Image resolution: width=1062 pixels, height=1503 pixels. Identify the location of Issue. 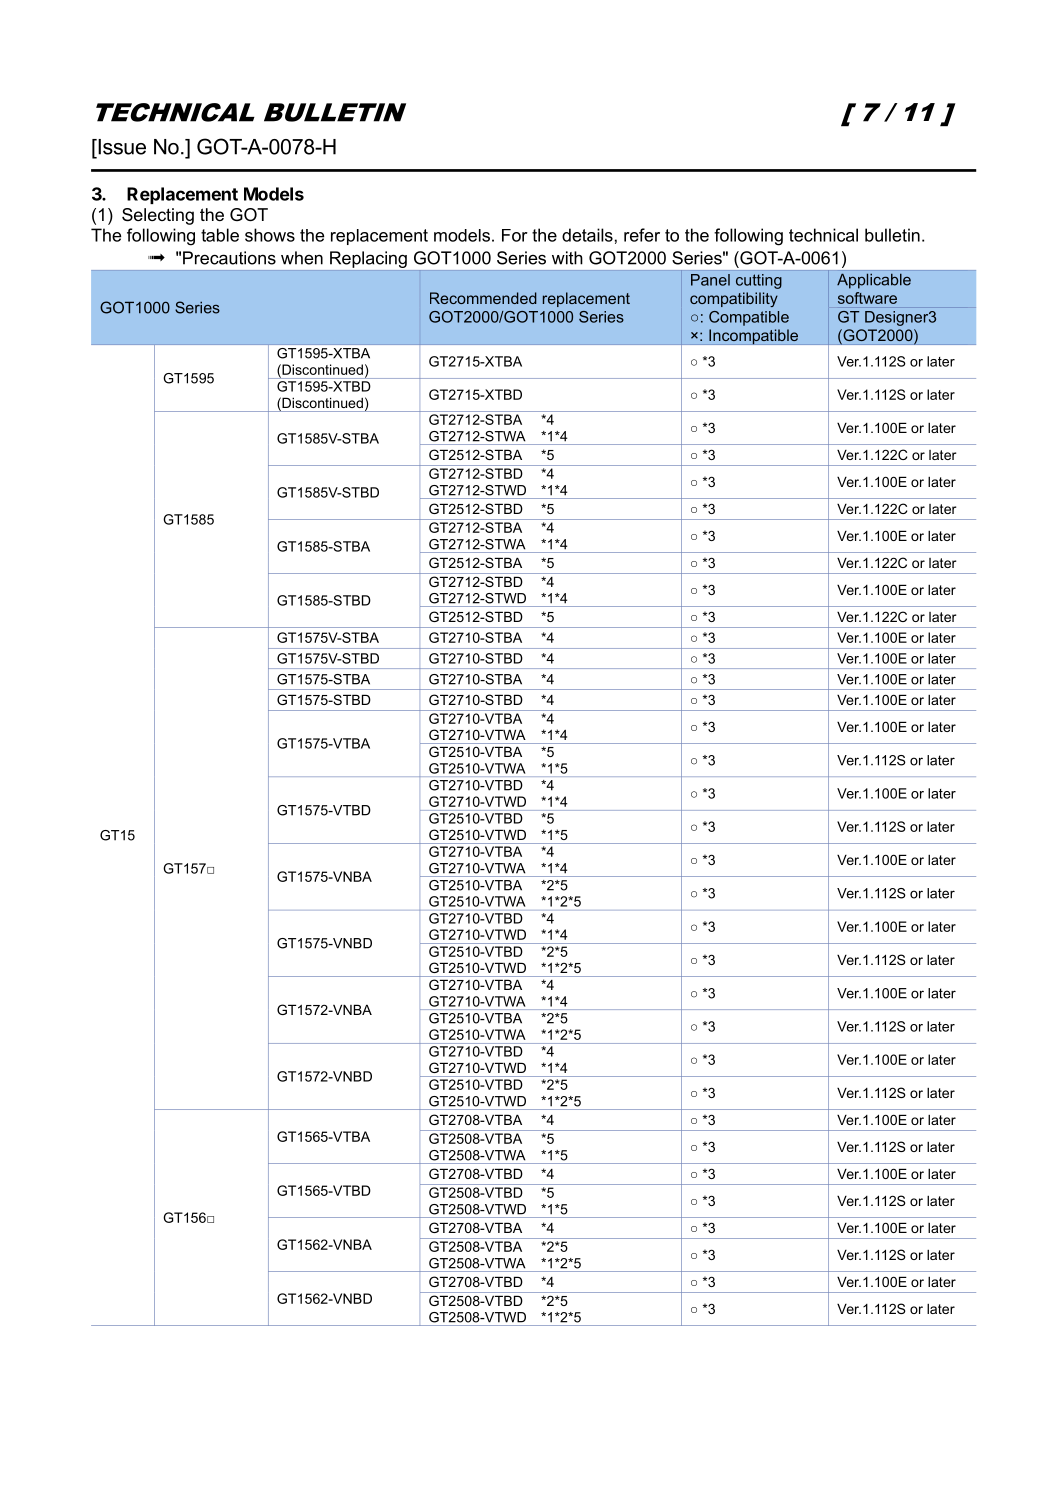
(121, 147).
